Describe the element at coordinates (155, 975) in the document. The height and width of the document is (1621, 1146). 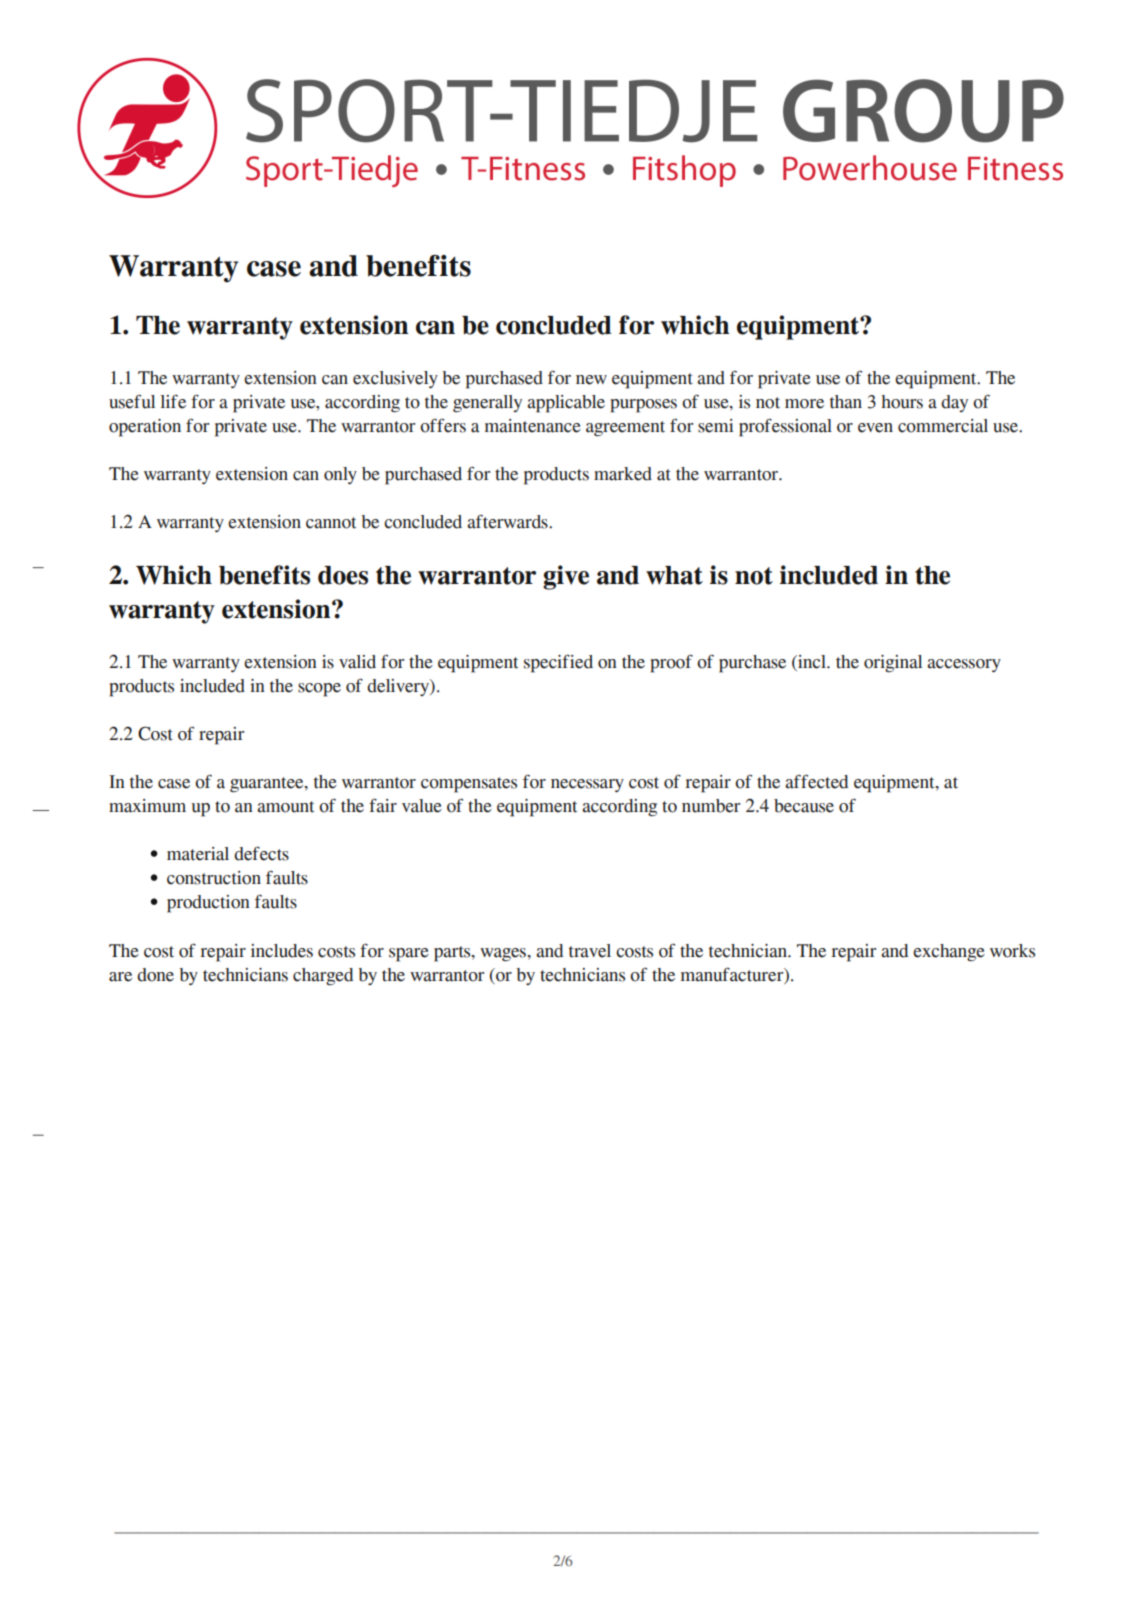
I see `done` at that location.
